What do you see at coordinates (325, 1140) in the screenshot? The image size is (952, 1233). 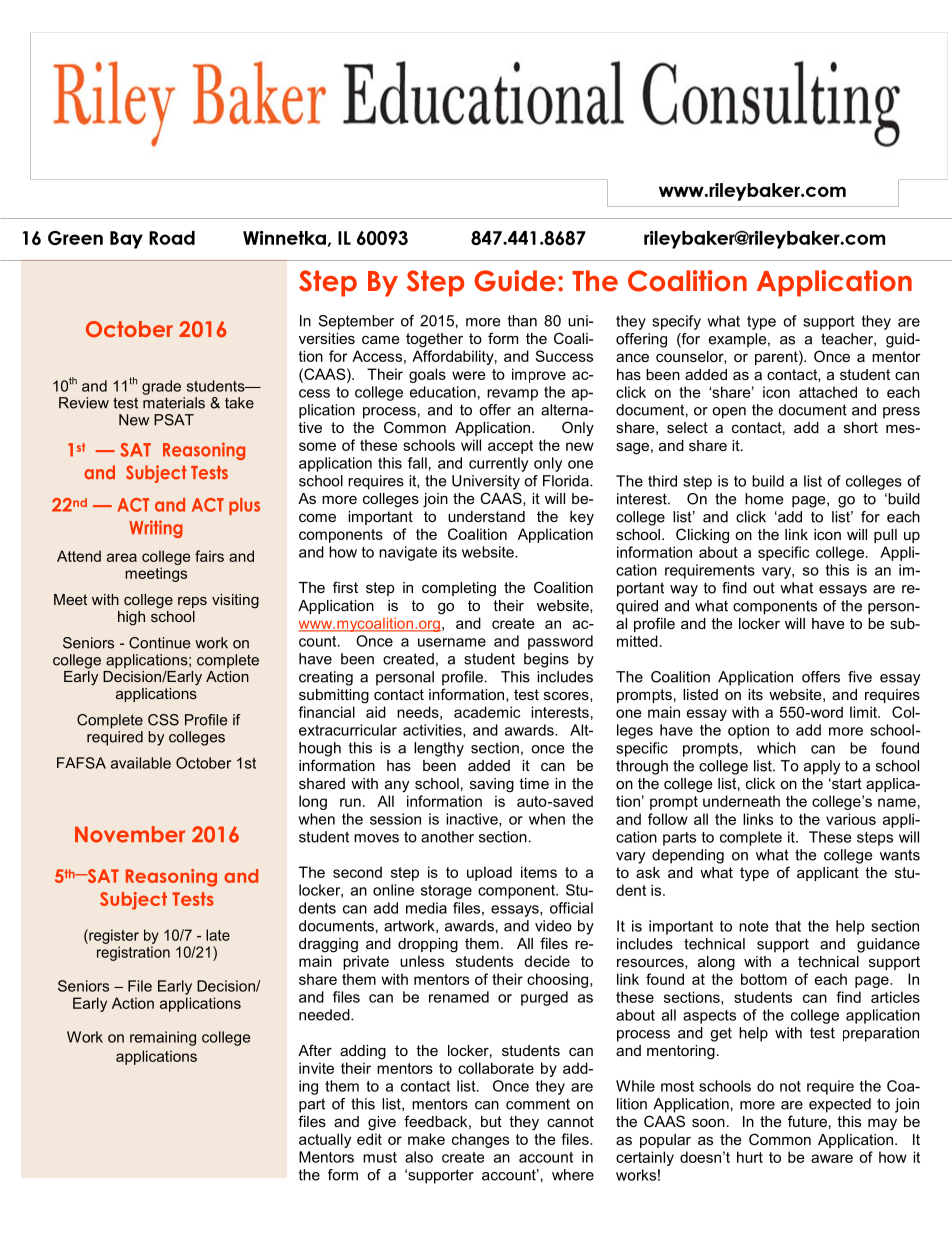 I see `actually` at bounding box center [325, 1140].
